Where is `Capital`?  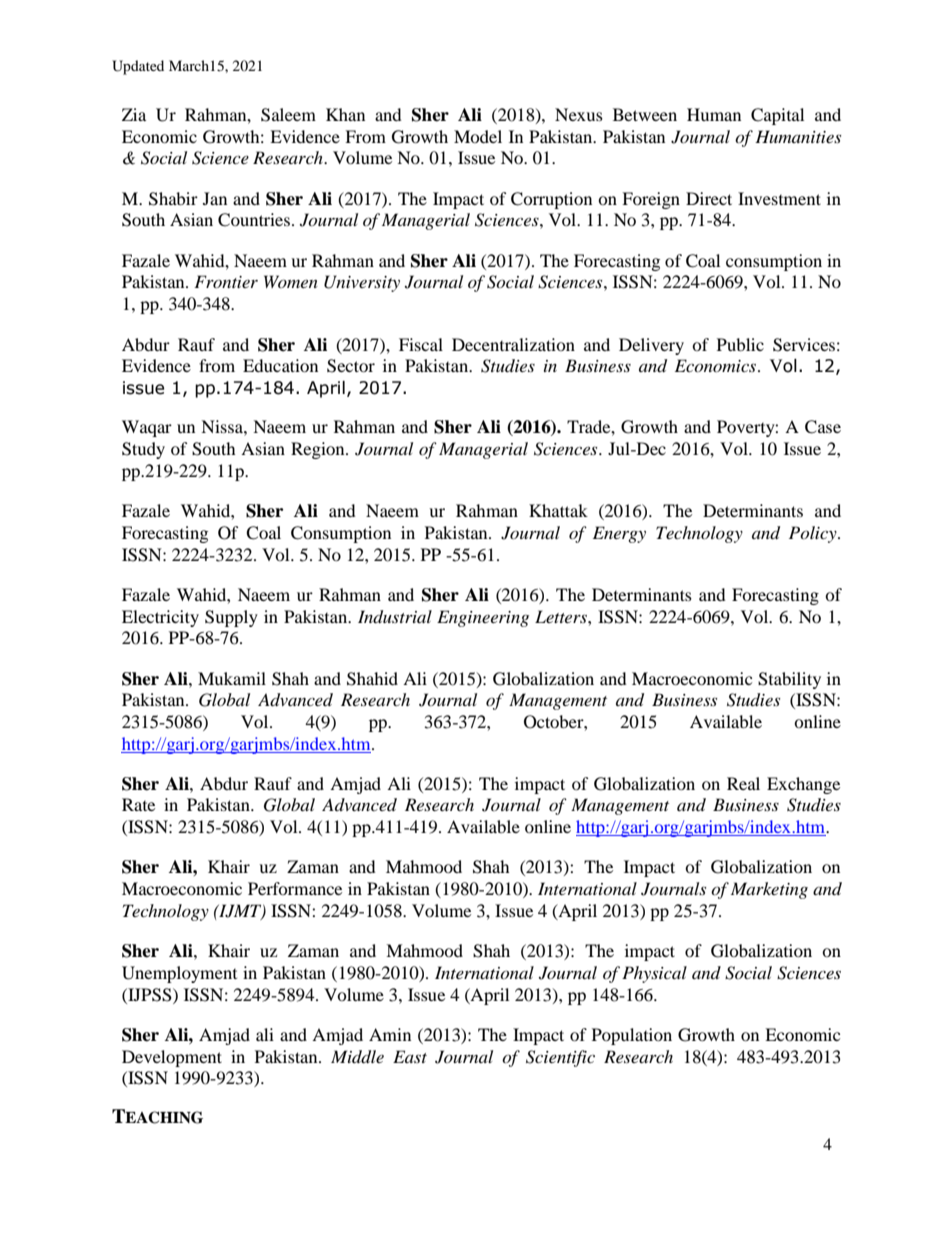 Capital is located at coordinates (777, 116).
